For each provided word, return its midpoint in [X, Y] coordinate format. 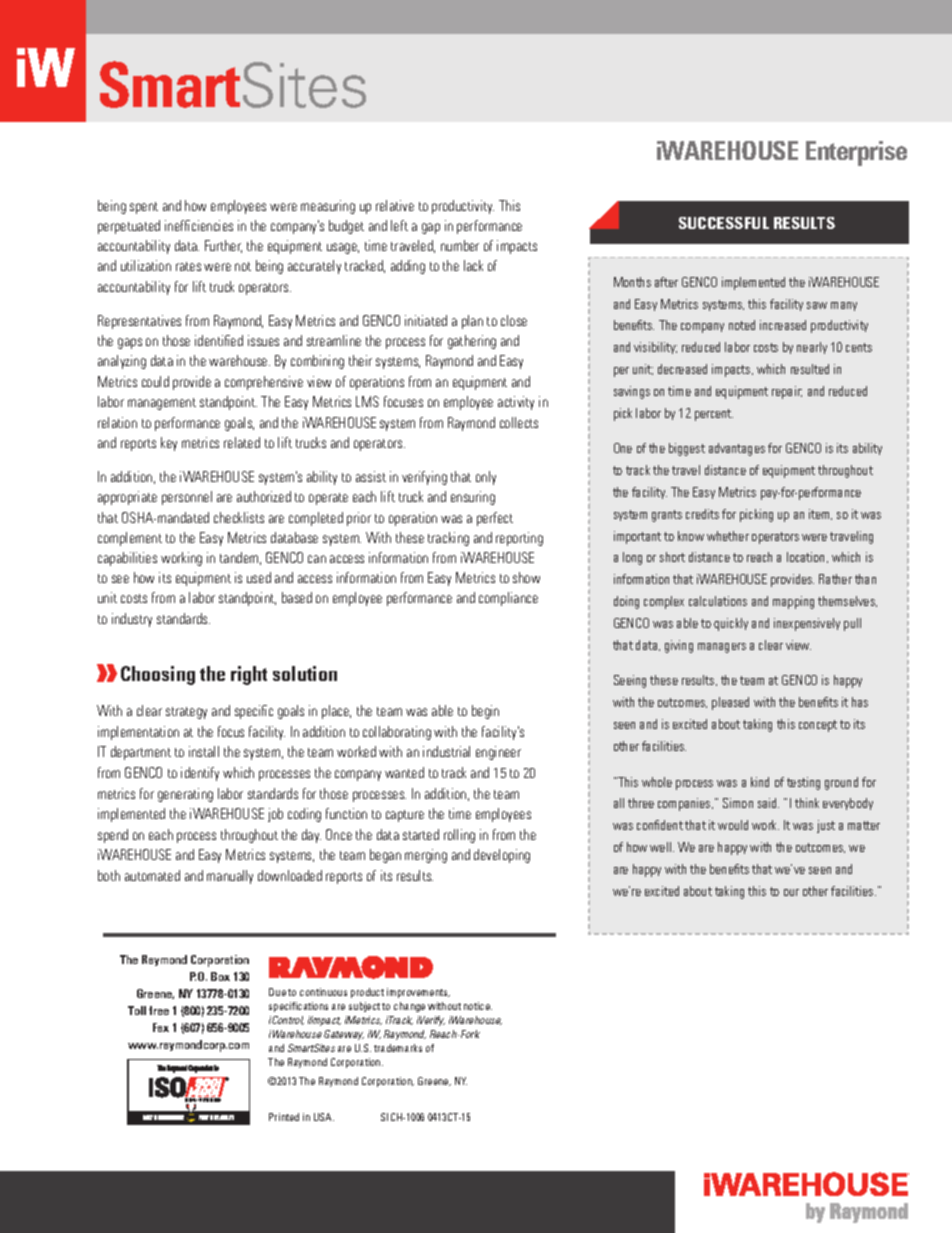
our [791, 892]
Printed [284, 1117]
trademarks [398, 1048]
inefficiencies [199, 225]
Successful [724, 223]
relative [395, 205]
